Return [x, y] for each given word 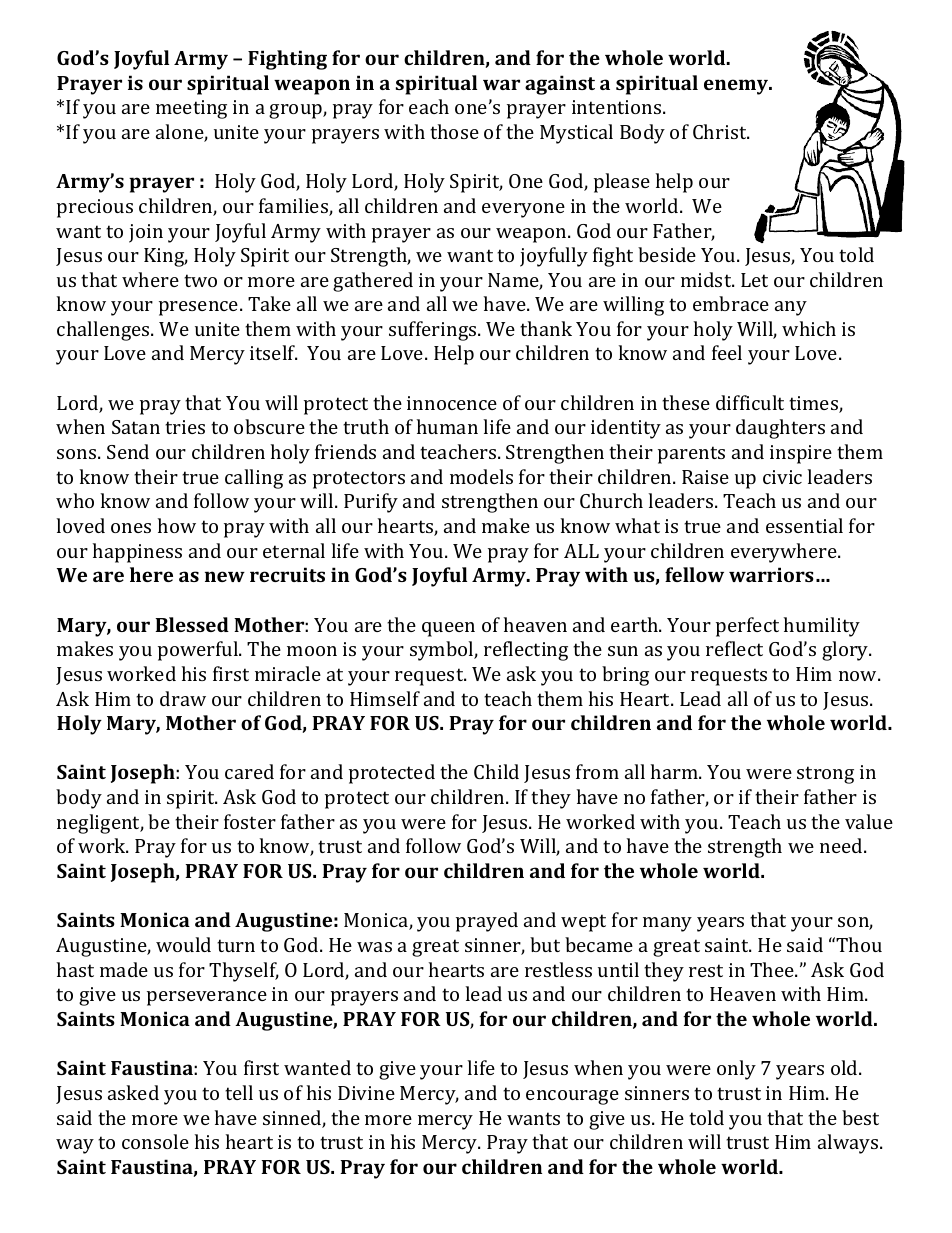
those [454, 131]
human [447, 426]
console [155, 1141]
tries [185, 427]
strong [825, 775]
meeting [191, 109]
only [736, 1070]
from [597, 771]
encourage [572, 1097]
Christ [721, 131]
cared [249, 771]
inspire [801, 454]
